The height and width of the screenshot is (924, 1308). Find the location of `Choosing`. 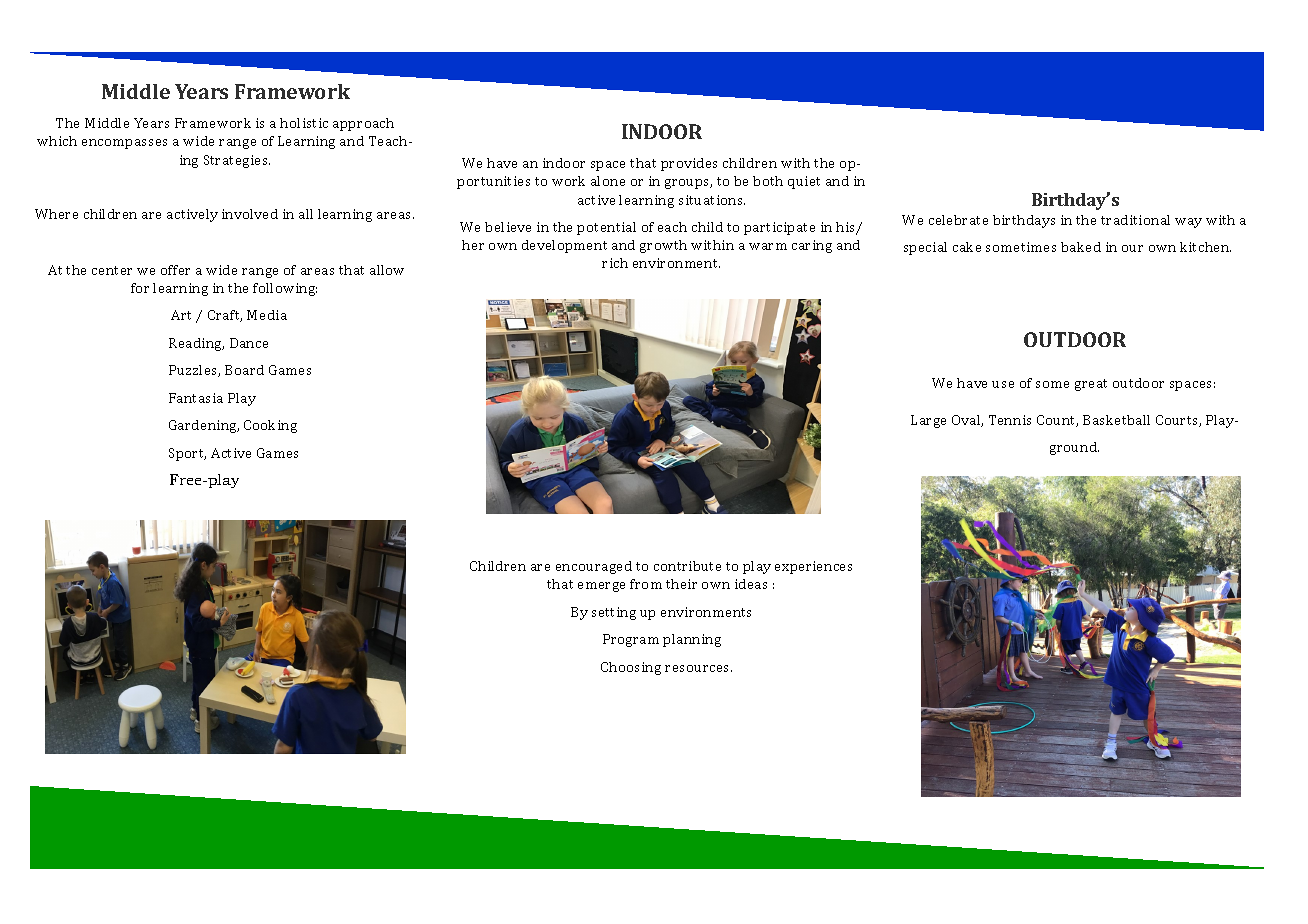

Choosing is located at coordinates (631, 668).
